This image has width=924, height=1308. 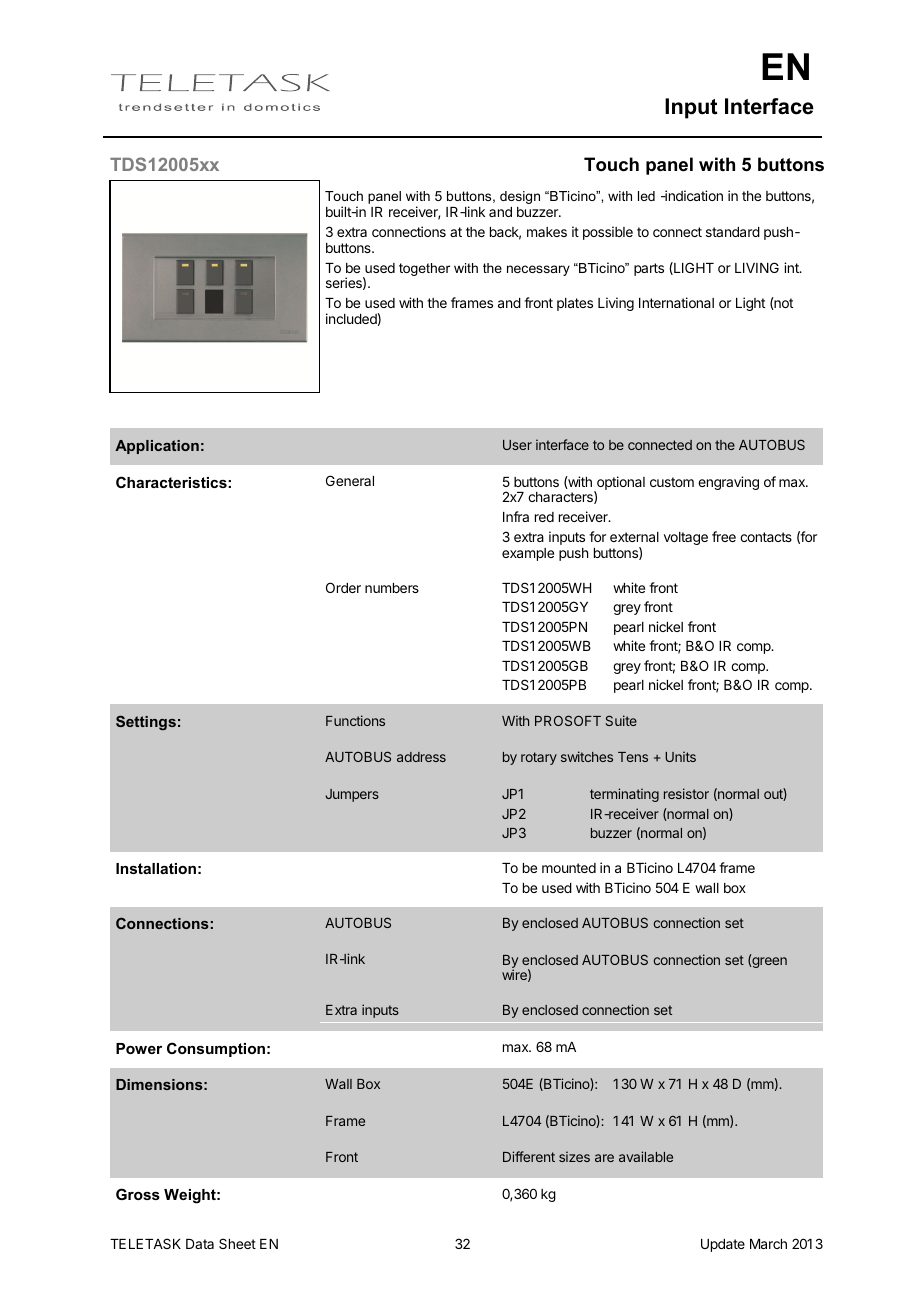 I want to click on numbers, so click(x=392, y=588).
